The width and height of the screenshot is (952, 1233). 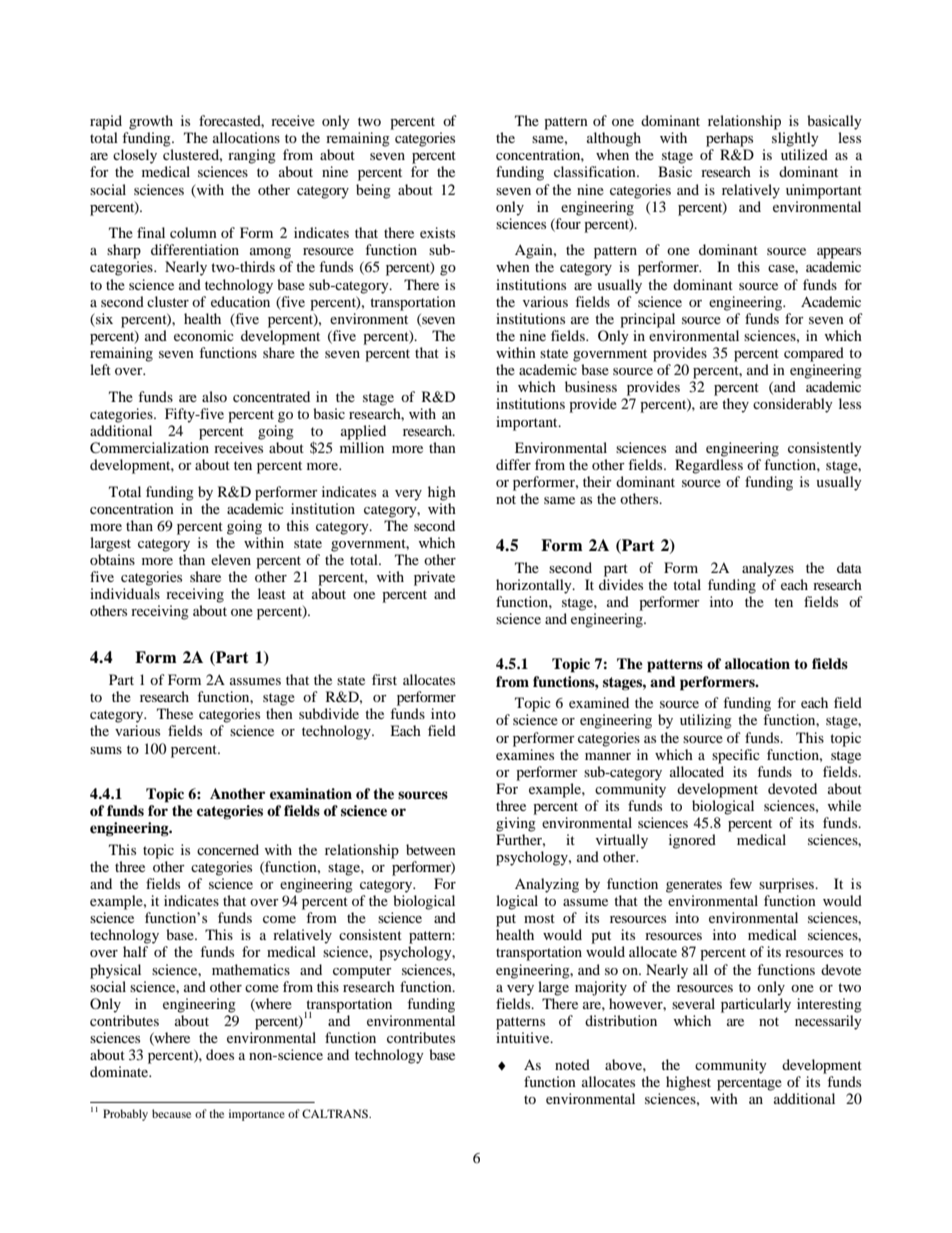 I want to click on perhaps, so click(x=729, y=139).
